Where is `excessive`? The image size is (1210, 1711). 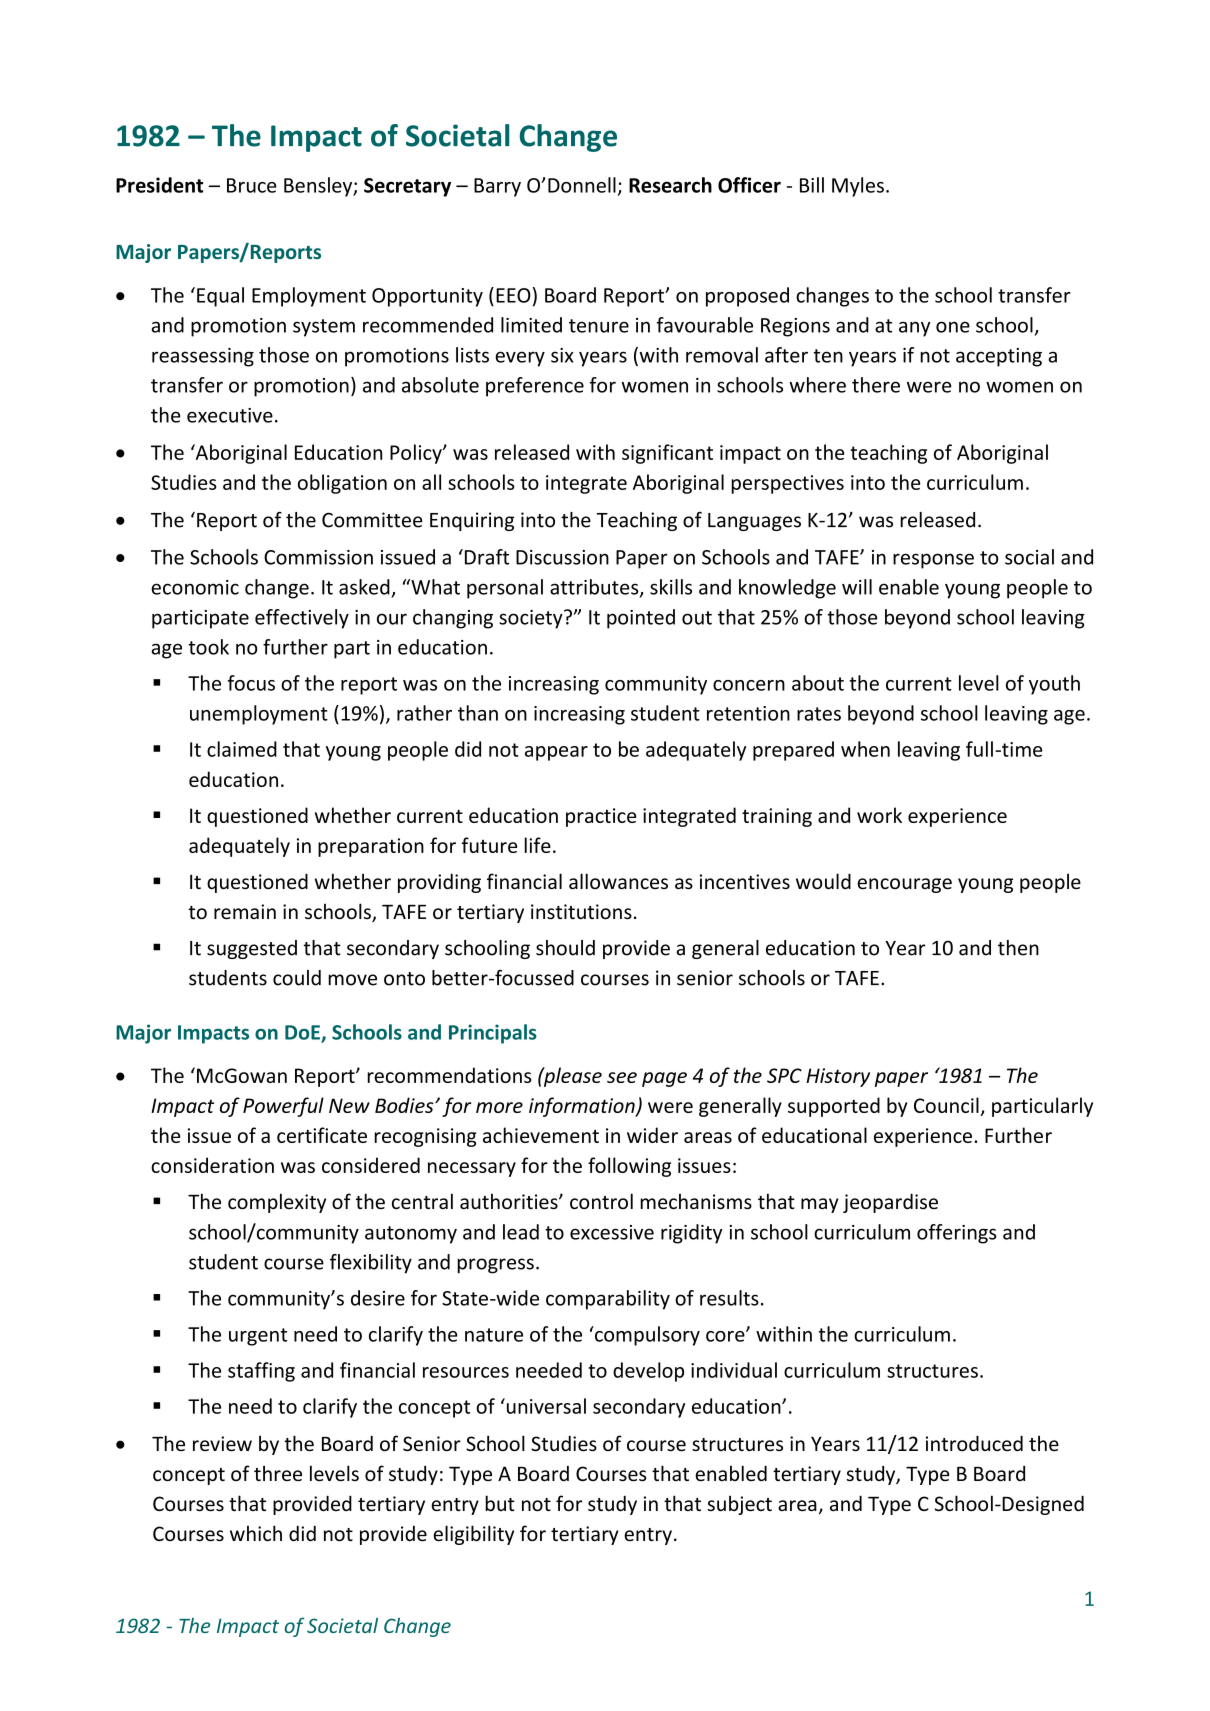
excessive is located at coordinates (612, 1232).
